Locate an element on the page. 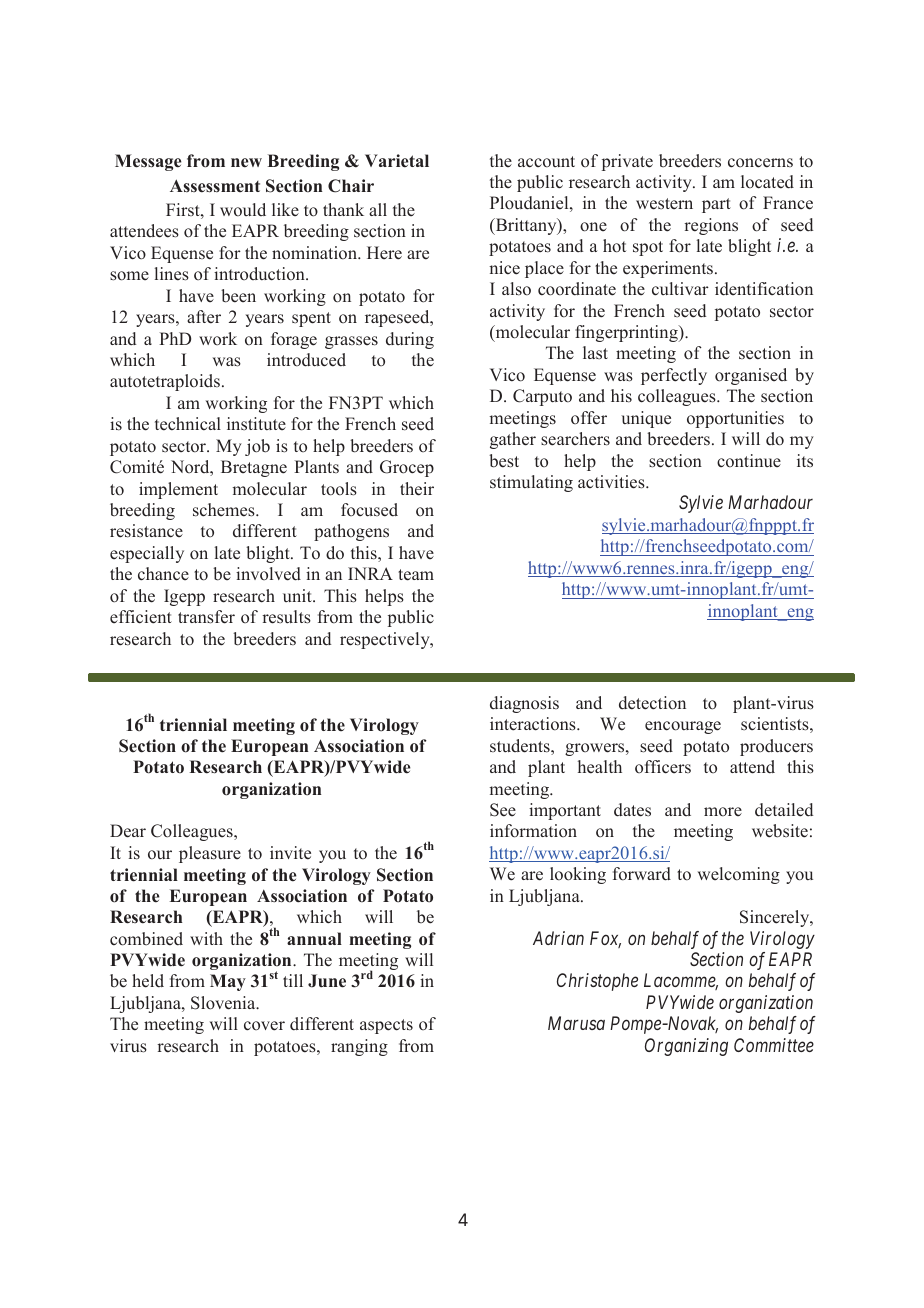  information is located at coordinates (533, 831).
